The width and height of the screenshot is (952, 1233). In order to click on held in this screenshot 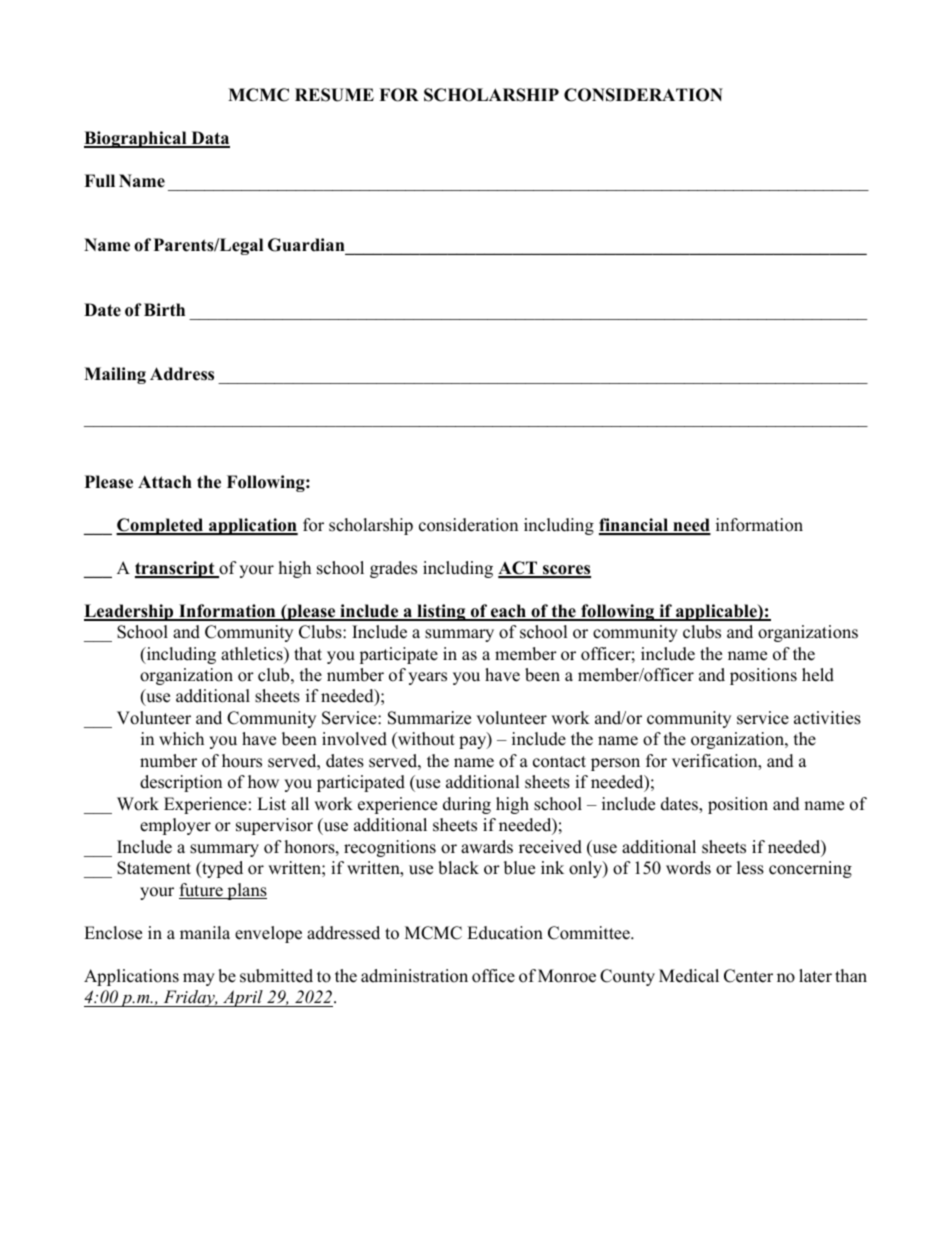, I will do `click(818, 675)`.
